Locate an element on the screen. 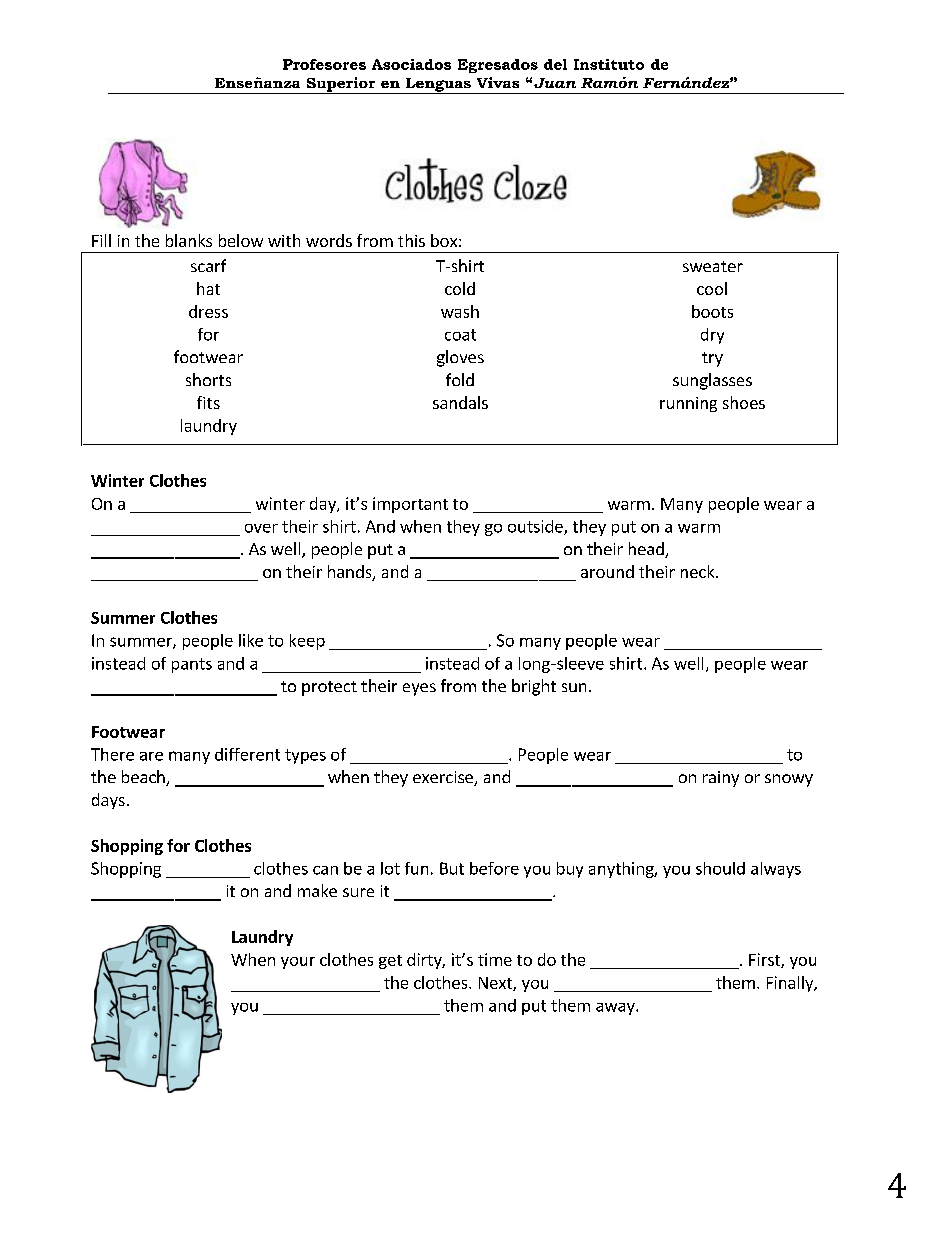 The height and width of the screenshot is (1233, 952). time is located at coordinates (495, 959).
